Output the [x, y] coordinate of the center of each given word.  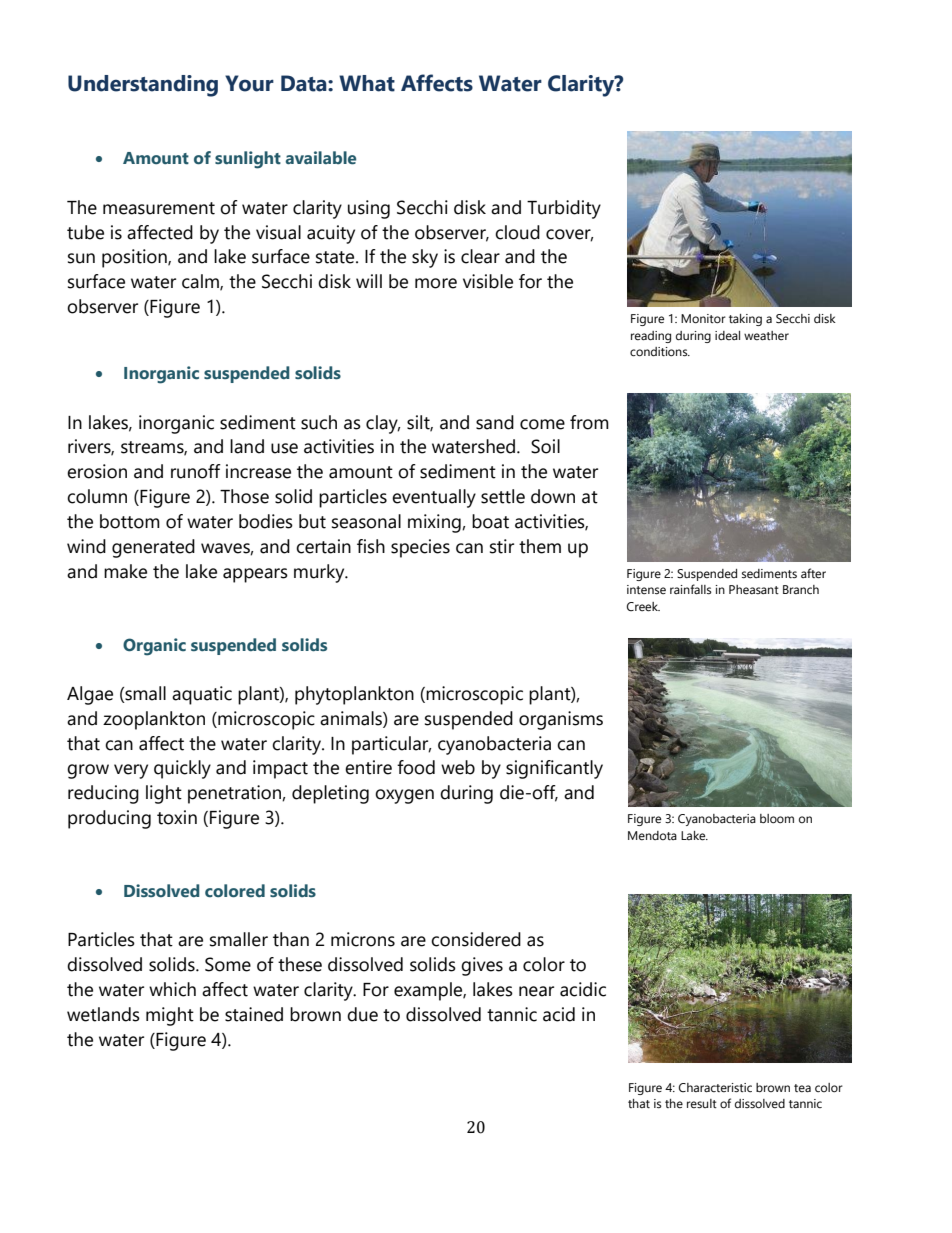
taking [745, 320]
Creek [643, 607]
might [170, 1016]
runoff [196, 471]
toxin [177, 817]
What [367, 83]
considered [476, 939]
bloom [777, 819]
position [135, 258]
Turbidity [564, 209]
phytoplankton [354, 695]
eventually [434, 498]
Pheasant [754, 589]
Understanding [143, 86]
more [436, 283]
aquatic [202, 695]
